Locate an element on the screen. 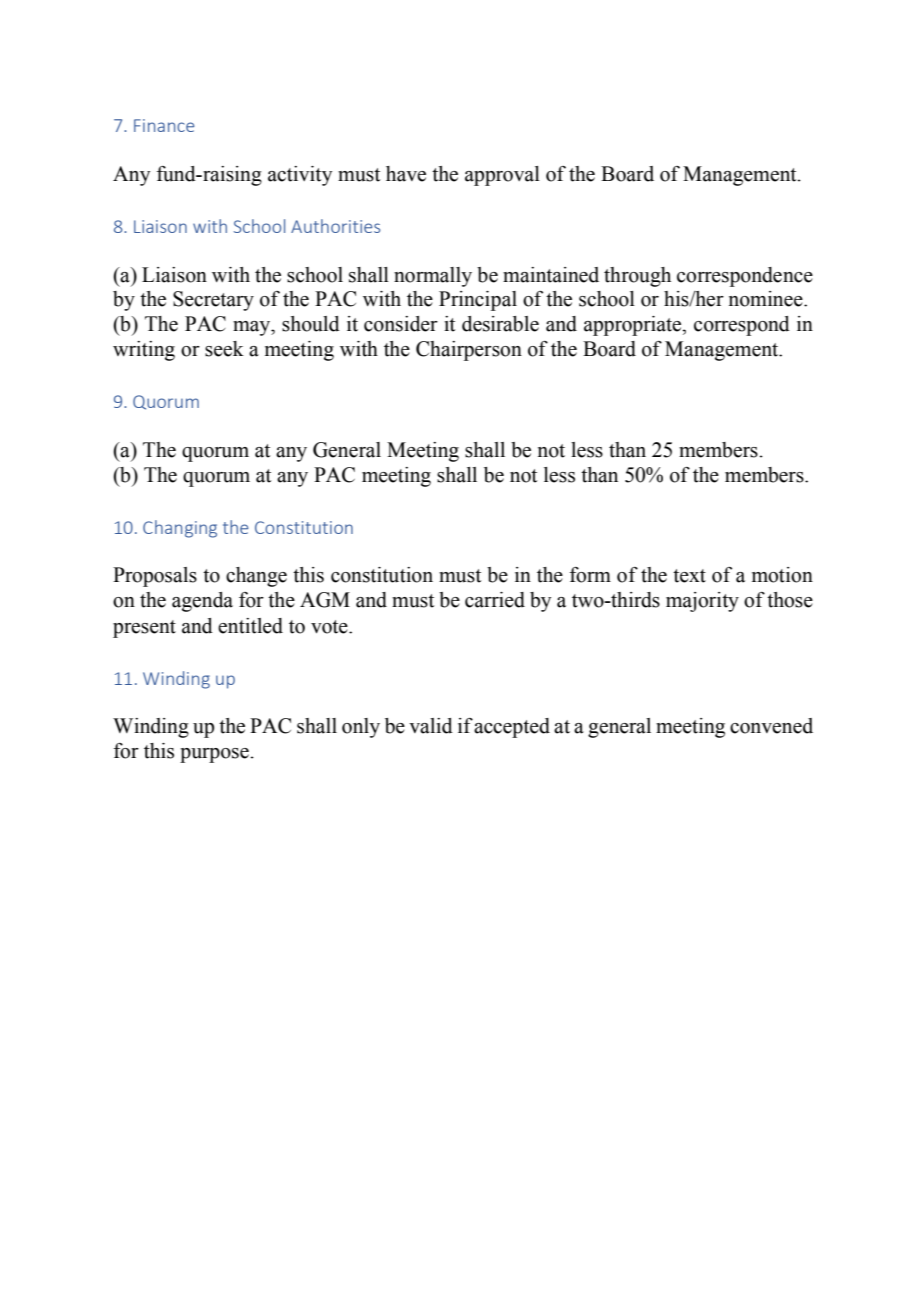  nominee is located at coordinates (767, 299).
